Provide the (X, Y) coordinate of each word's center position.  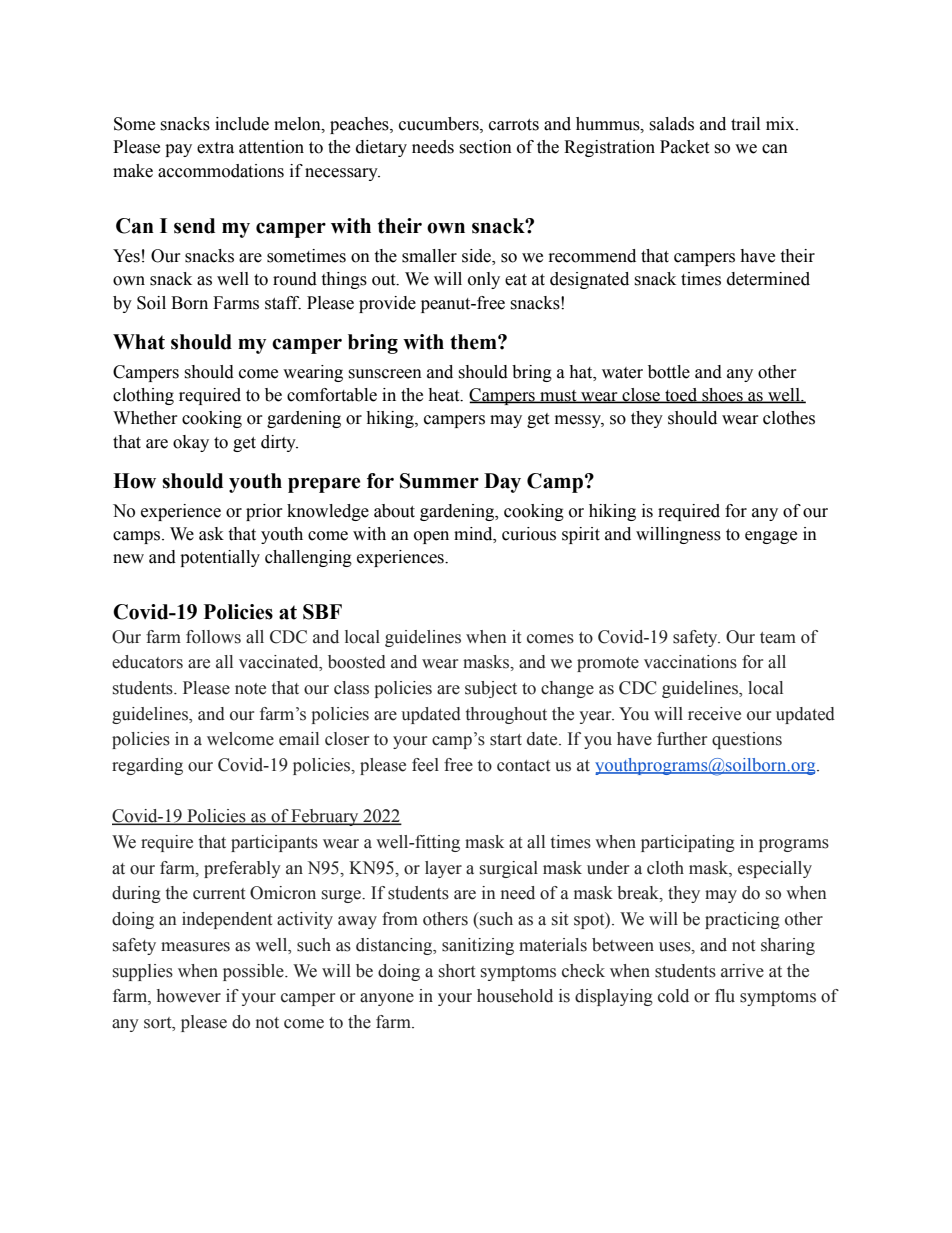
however (189, 996)
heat (445, 395)
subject (491, 689)
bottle (669, 372)
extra (215, 148)
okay (191, 443)
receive (714, 714)
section (485, 147)
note (250, 689)
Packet (684, 147)
